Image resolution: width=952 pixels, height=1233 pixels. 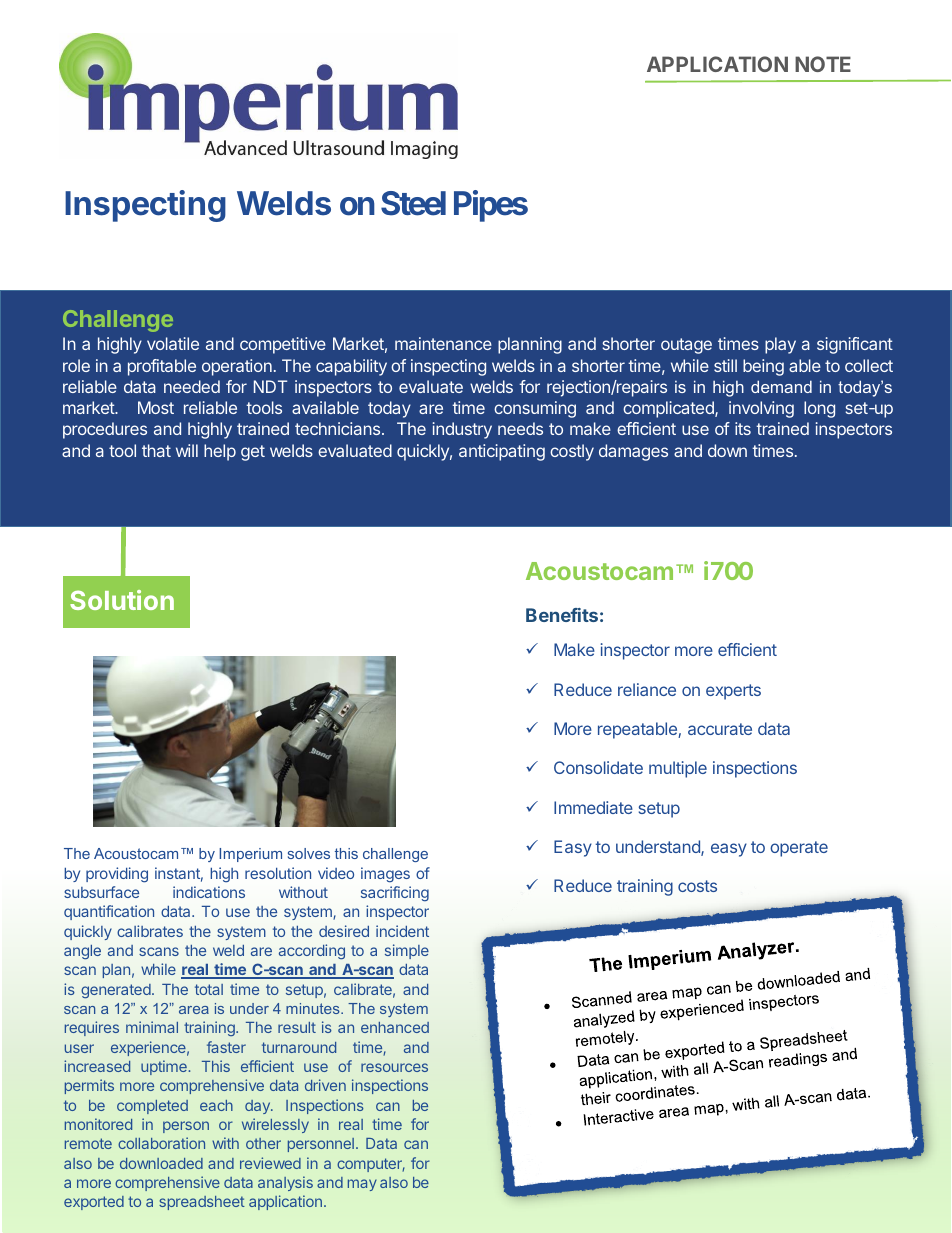 What do you see at coordinates (413, 203) in the screenshot?
I see `Steel` at bounding box center [413, 203].
